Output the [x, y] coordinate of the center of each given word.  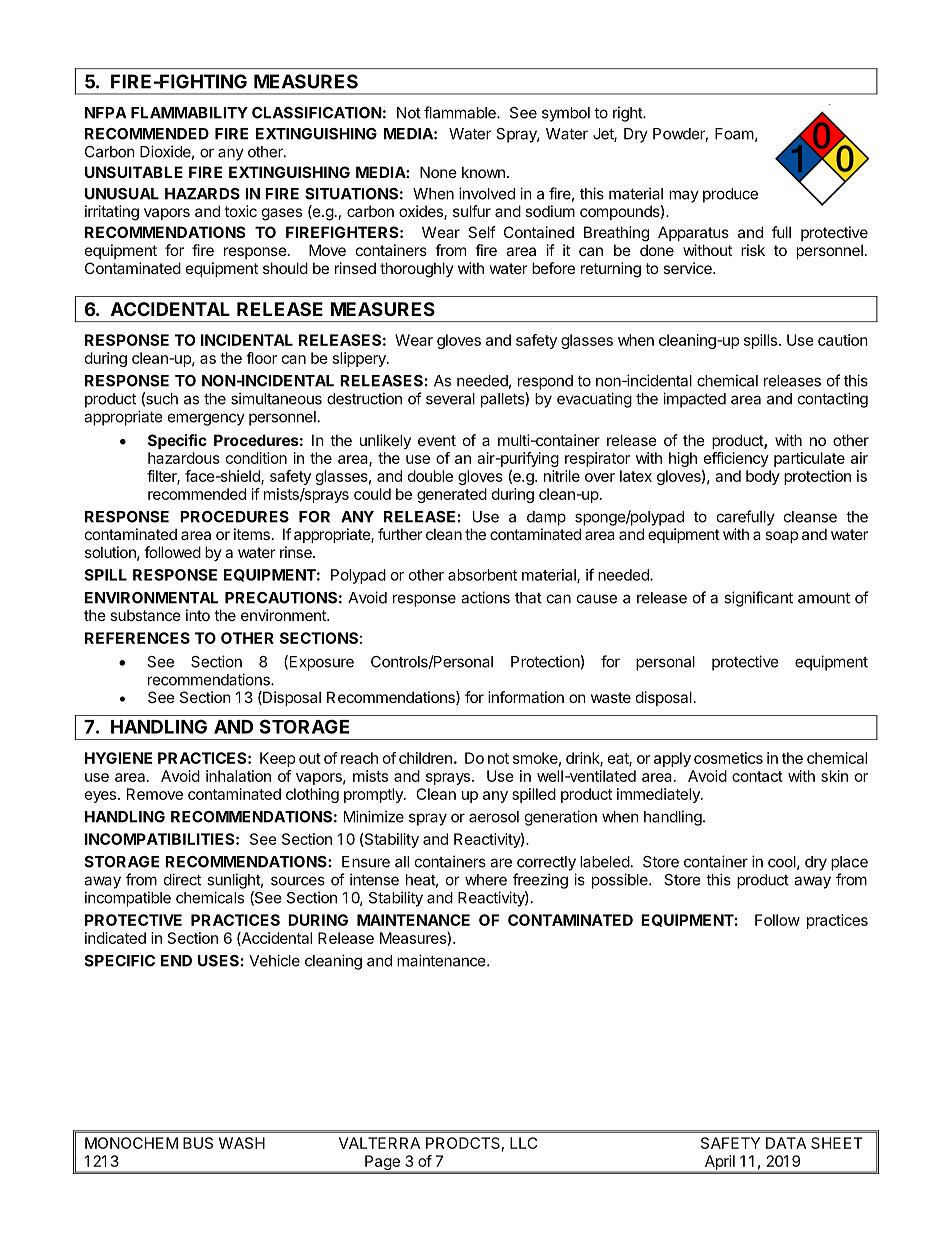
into [198, 615]
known [483, 172]
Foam [734, 134]
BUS [198, 1143]
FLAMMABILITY [189, 113]
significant [758, 599]
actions [485, 597]
